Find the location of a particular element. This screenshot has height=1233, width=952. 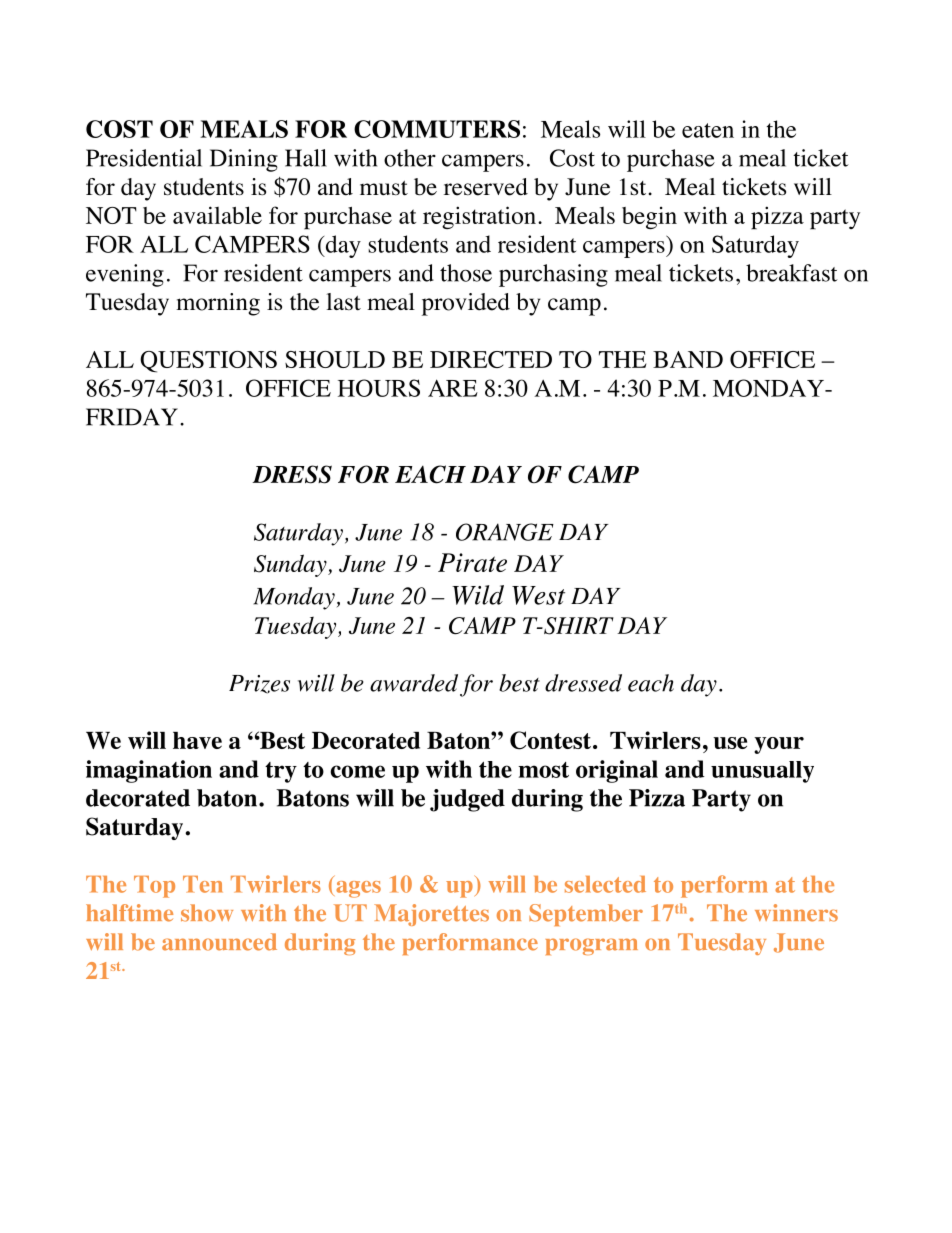

Sunday is located at coordinates (291, 565).
